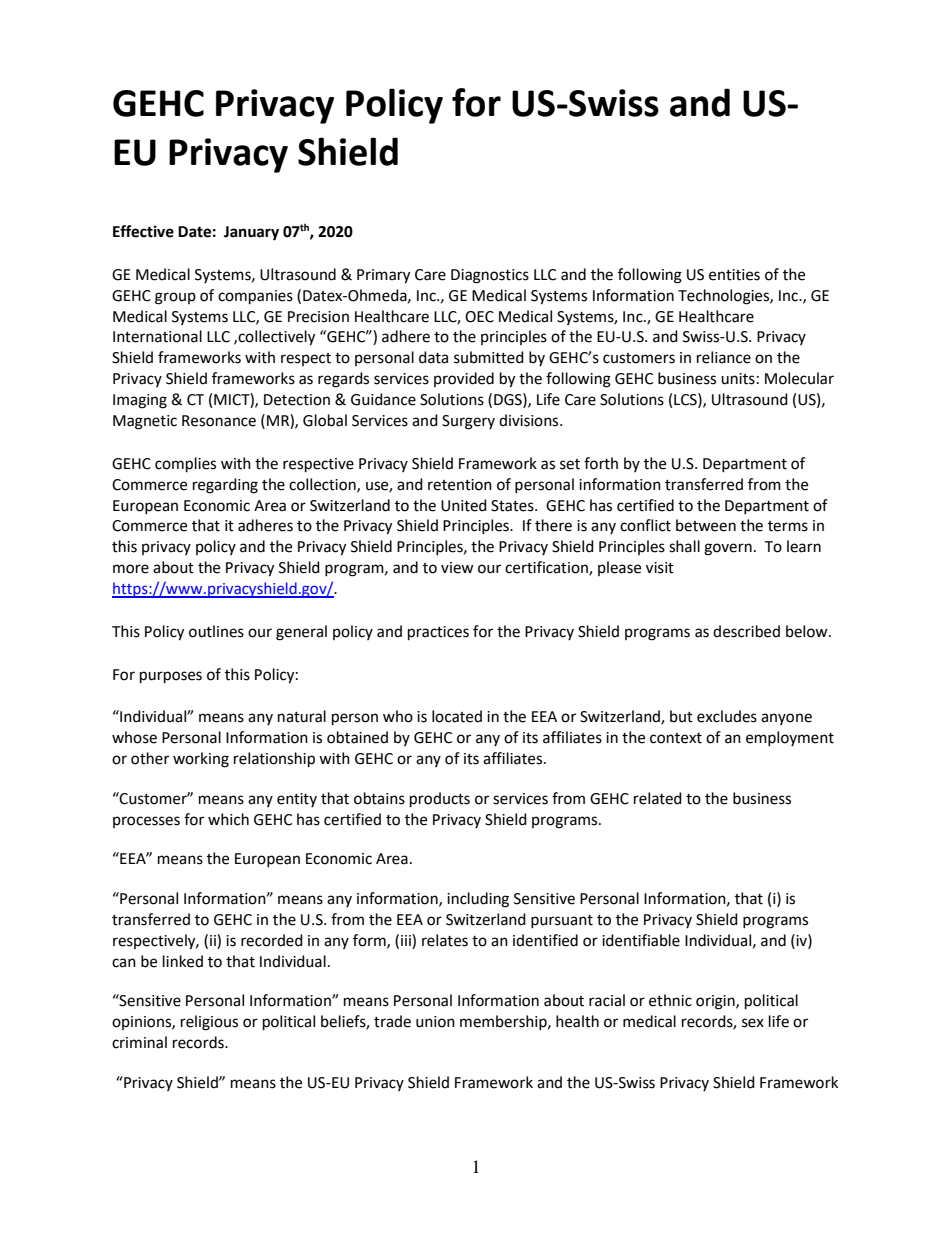 The image size is (952, 1233). Describe the element at coordinates (209, 1023) in the screenshot. I see `religious` at that location.
